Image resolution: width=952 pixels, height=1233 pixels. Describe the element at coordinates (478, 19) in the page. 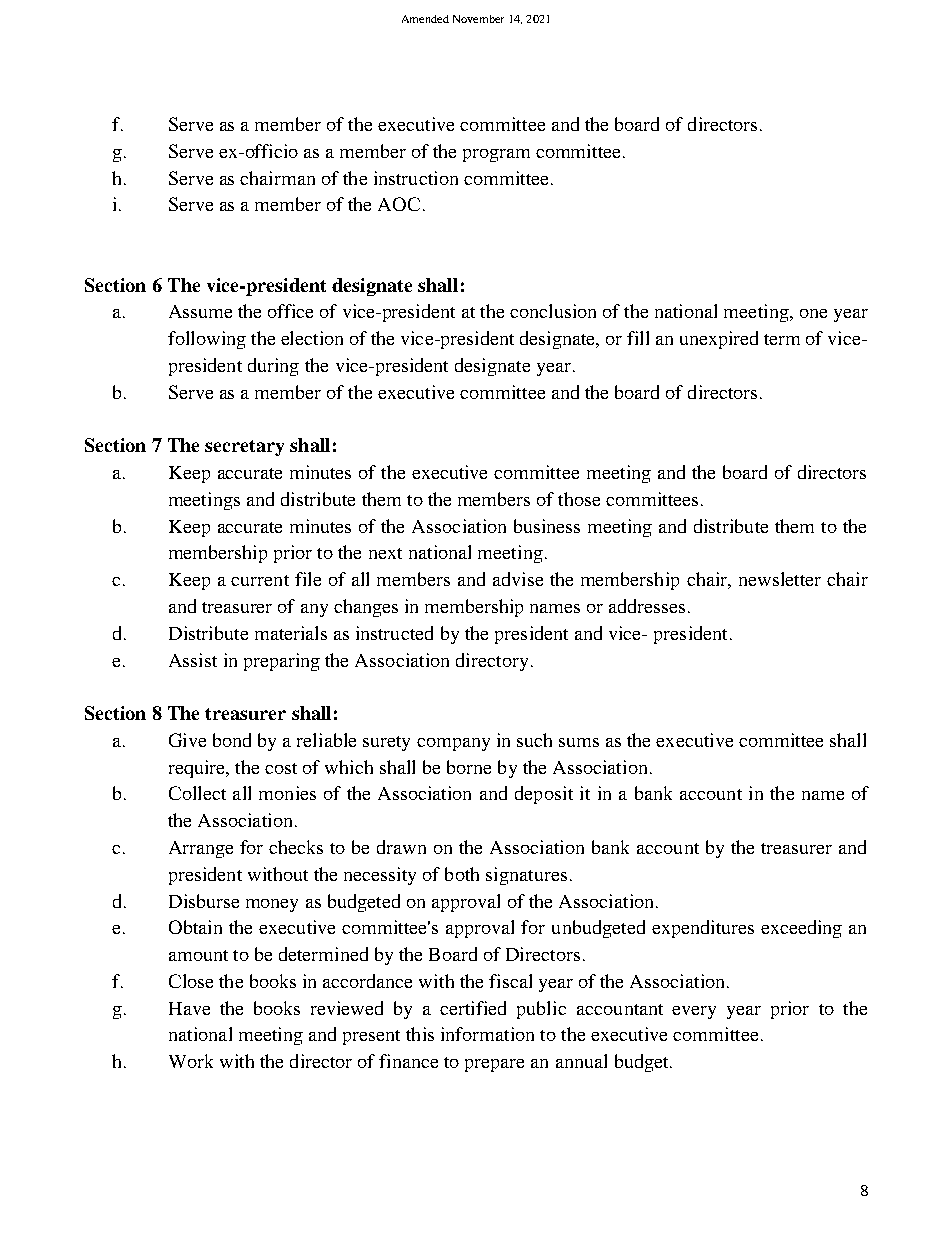

I see `November` at that location.
